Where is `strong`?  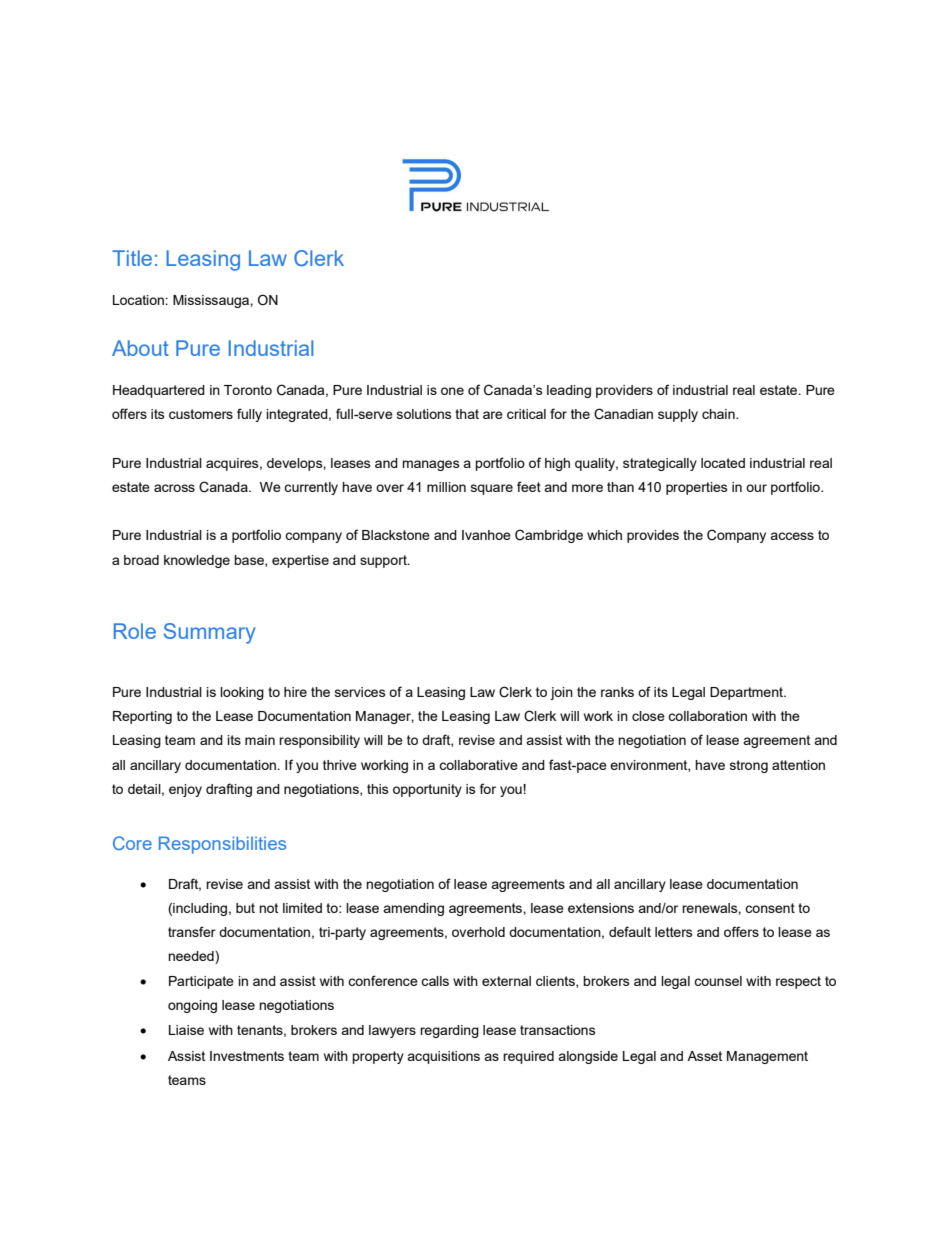 strong is located at coordinates (749, 766).
